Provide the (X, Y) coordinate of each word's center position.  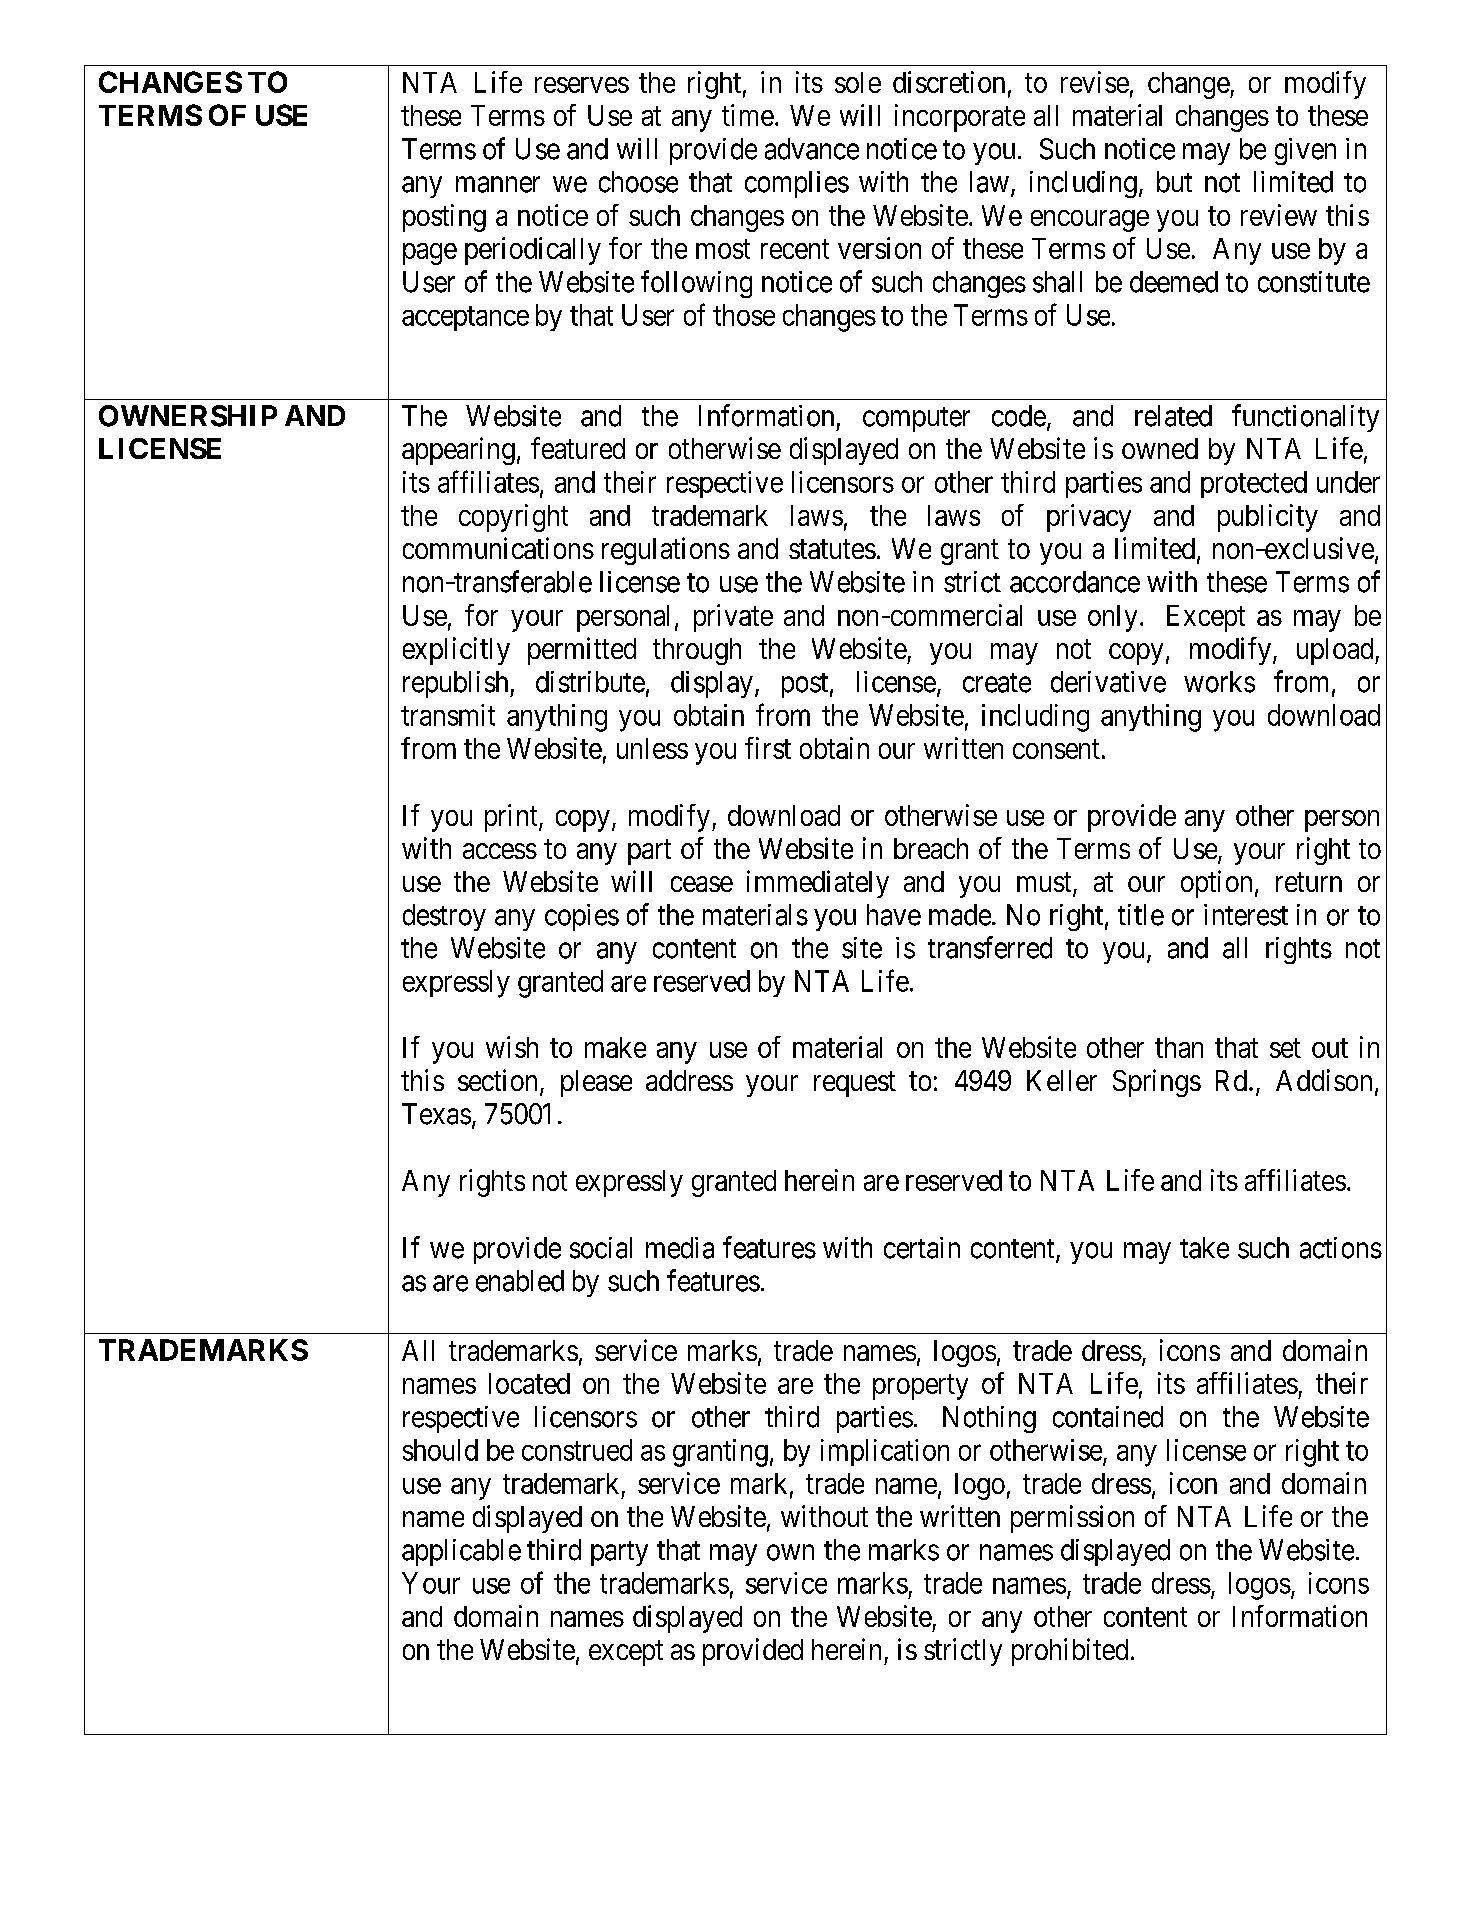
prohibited (1070, 1652)
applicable (461, 1552)
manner (498, 185)
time (748, 115)
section (497, 1080)
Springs (1157, 1083)
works (1219, 682)
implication (885, 1452)
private (733, 618)
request (855, 1084)
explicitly (456, 651)
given (1305, 151)
